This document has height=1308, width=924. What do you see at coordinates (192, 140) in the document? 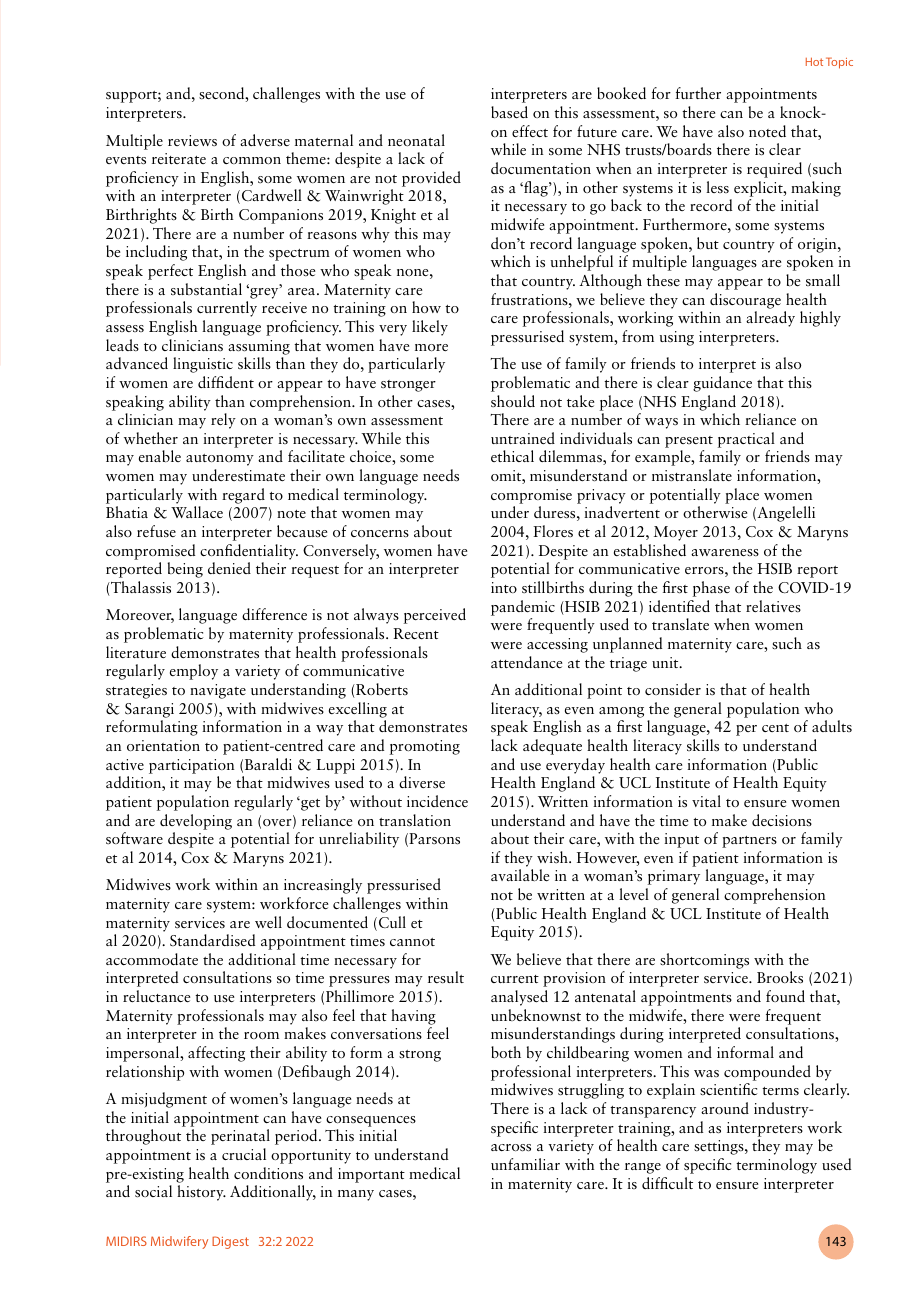
I see `reviews` at bounding box center [192, 140].
